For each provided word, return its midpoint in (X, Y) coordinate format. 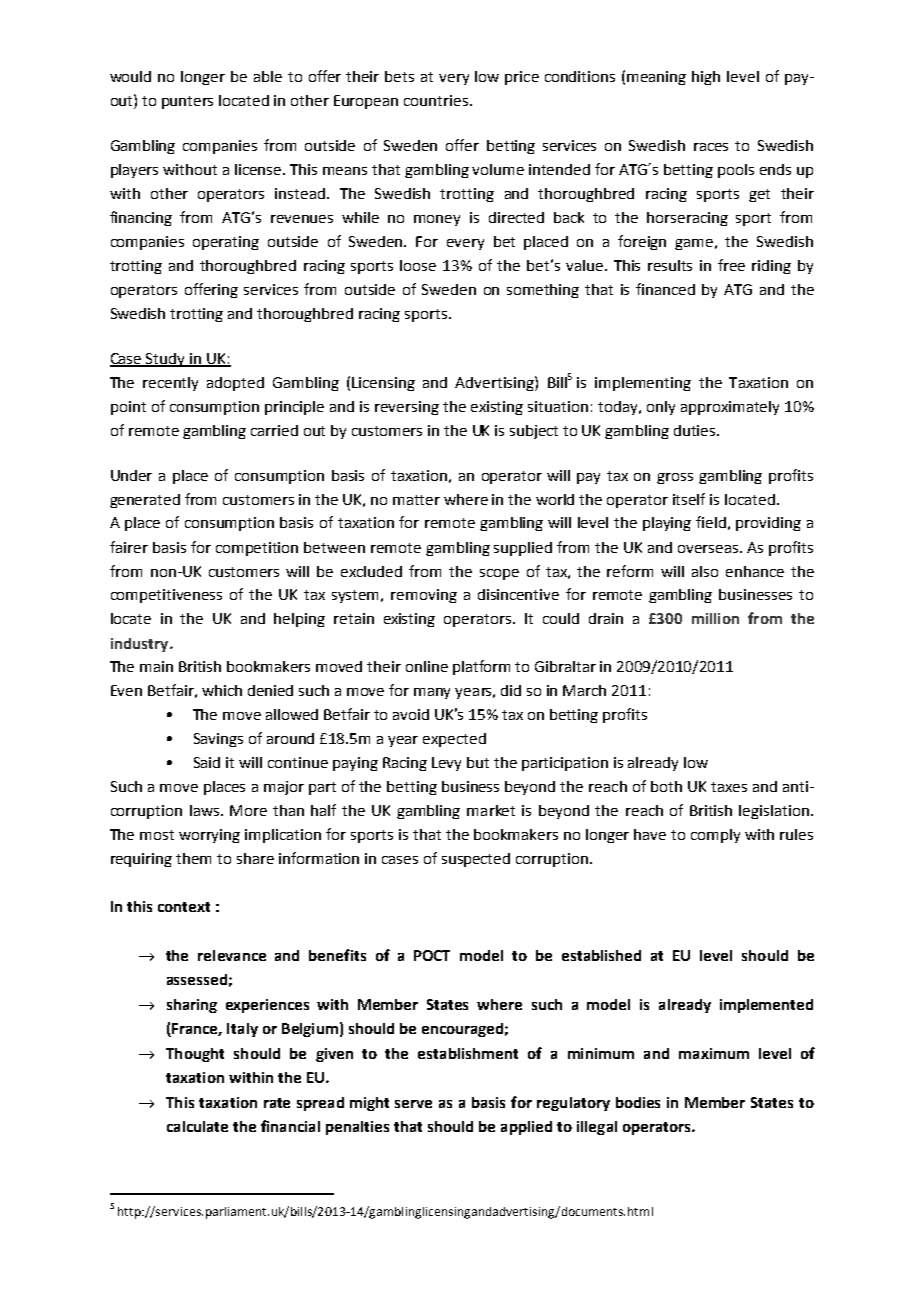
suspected (476, 860)
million (715, 618)
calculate (197, 1126)
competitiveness (166, 596)
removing (424, 596)
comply (715, 836)
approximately (730, 408)
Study (166, 360)
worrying (209, 836)
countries (437, 100)
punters (187, 102)
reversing (407, 408)
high (706, 78)
